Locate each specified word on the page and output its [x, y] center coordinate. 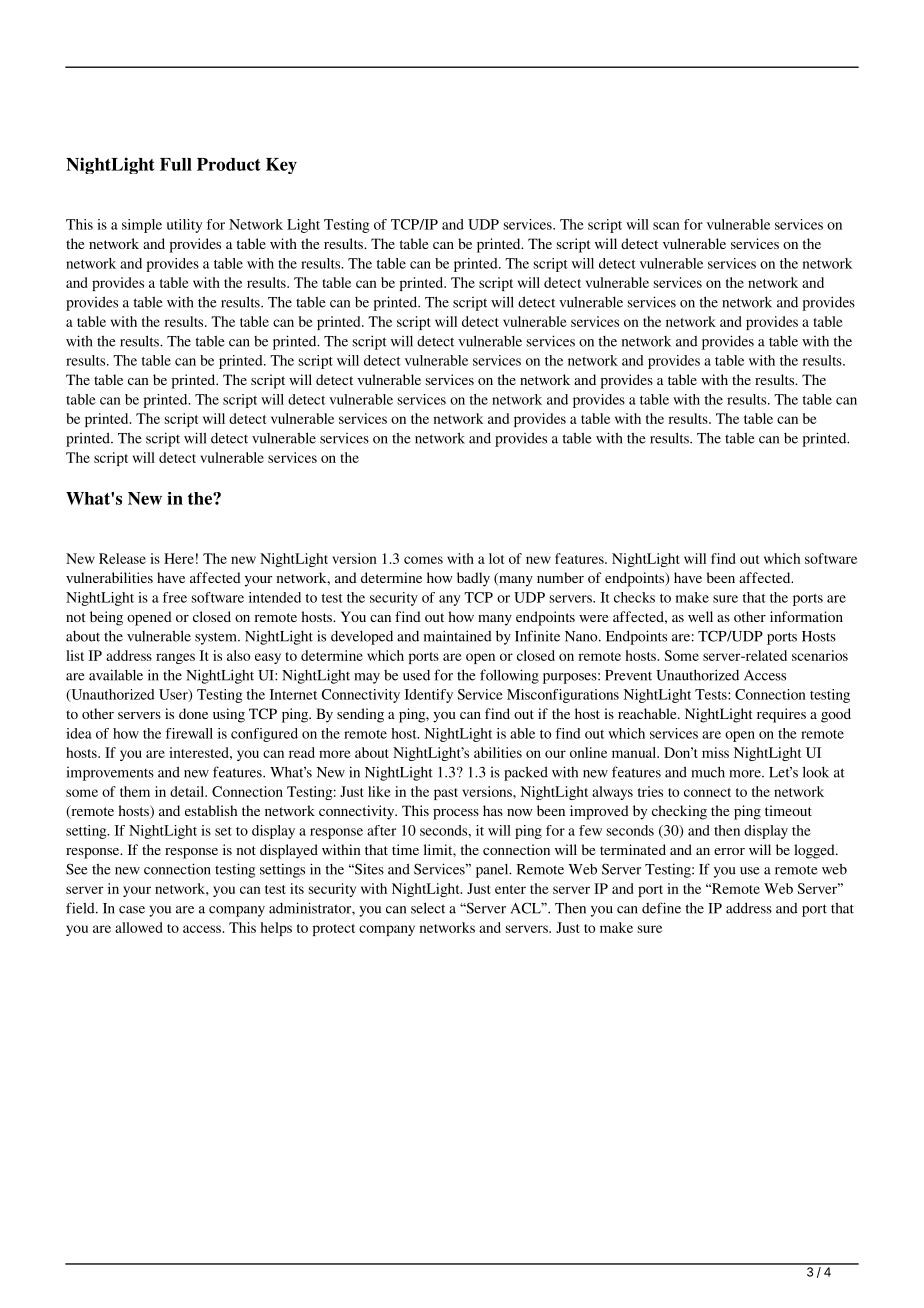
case [132, 910]
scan [666, 226]
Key [281, 166]
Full [176, 164]
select [428, 908]
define [661, 908]
